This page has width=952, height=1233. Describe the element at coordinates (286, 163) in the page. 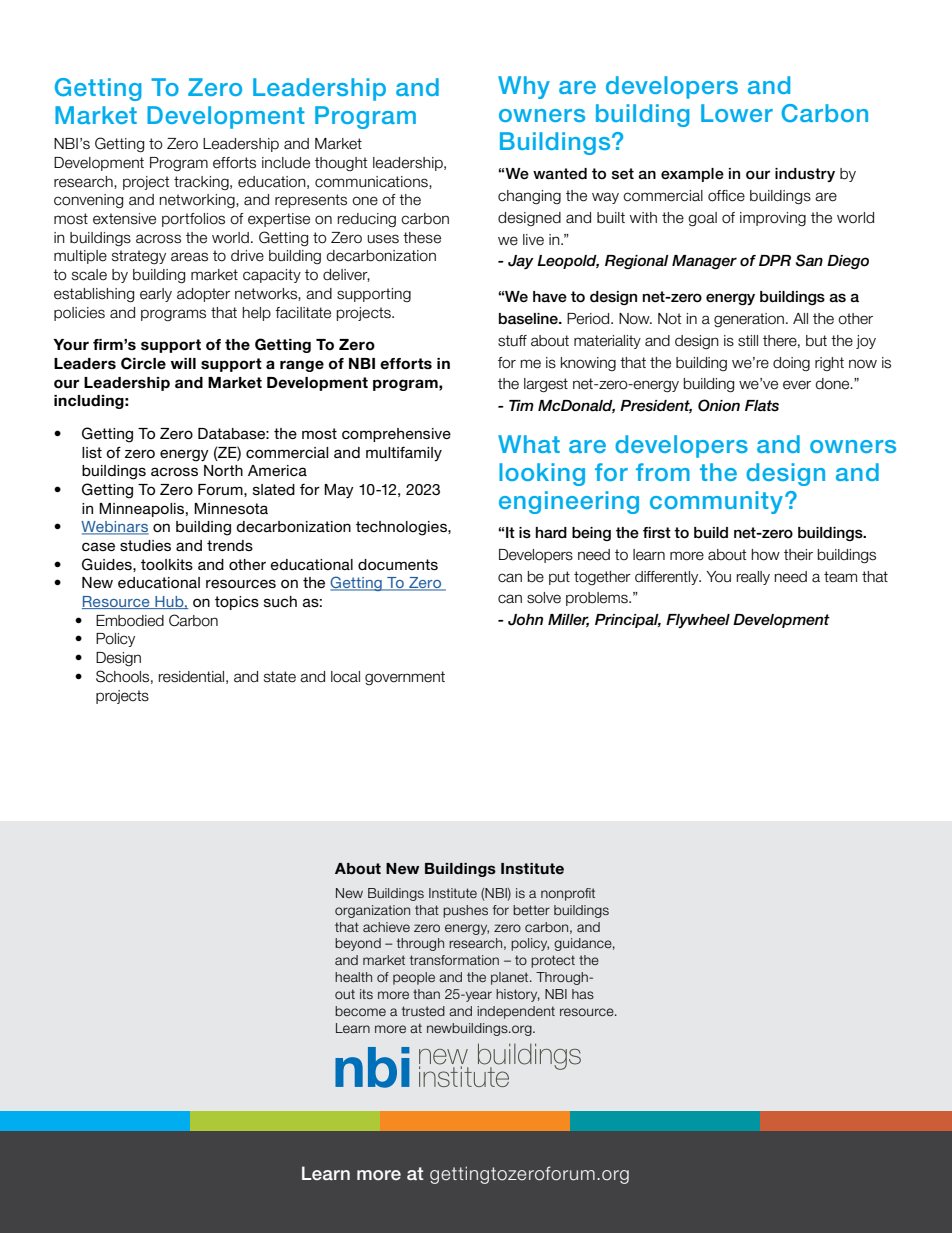

I see `include` at that location.
